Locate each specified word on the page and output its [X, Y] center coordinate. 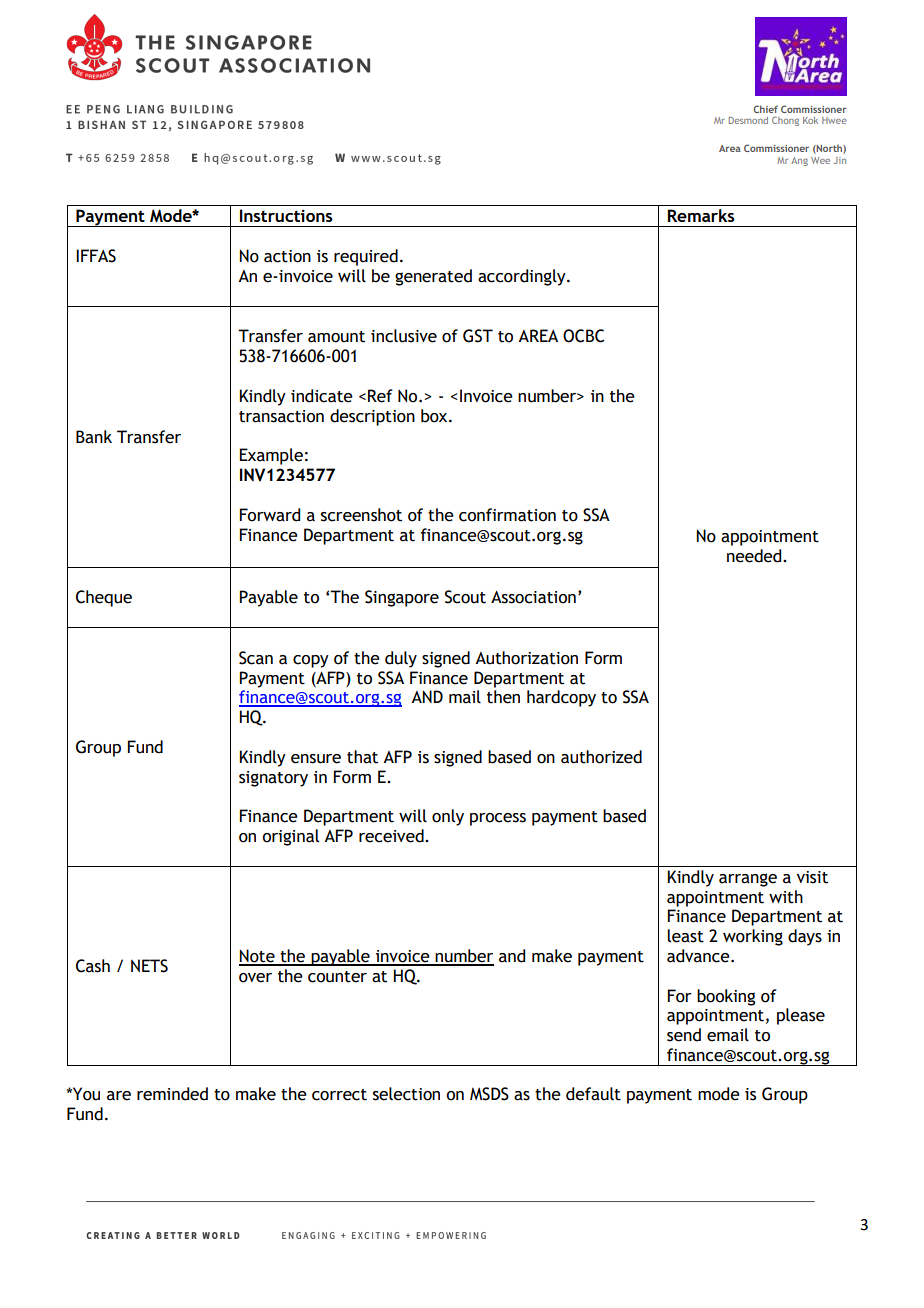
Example [271, 456]
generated [433, 277]
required [366, 257]
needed [755, 556]
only [448, 817]
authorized [601, 757]
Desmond [748, 120]
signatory [273, 779]
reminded [172, 1094]
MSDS [489, 1094]
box [435, 416]
